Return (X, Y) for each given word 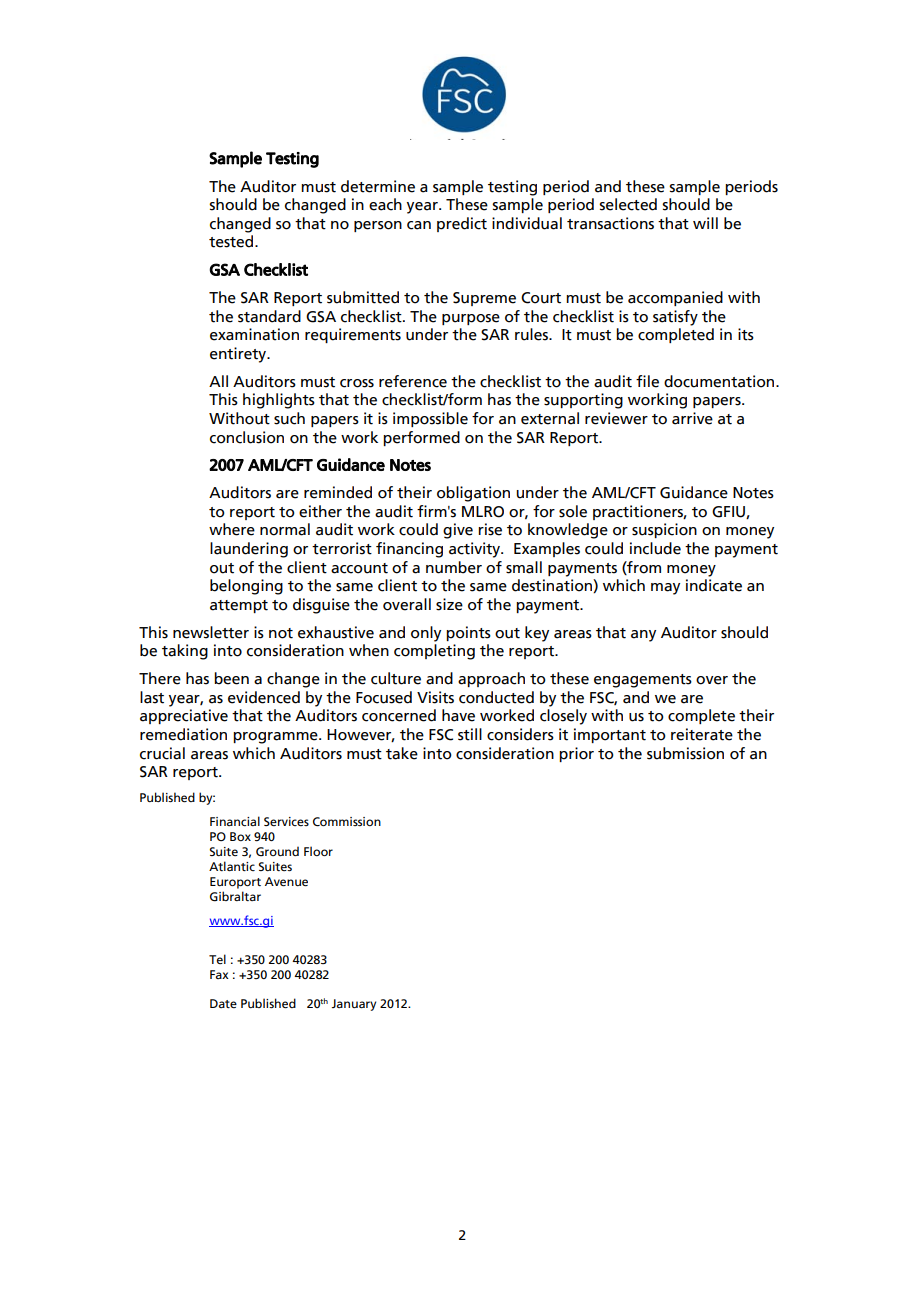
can (419, 225)
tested (232, 241)
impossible (430, 419)
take (402, 753)
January (354, 1005)
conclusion (247, 437)
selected (628, 204)
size (449, 604)
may (665, 589)
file (647, 381)
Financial (235, 821)
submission (685, 753)
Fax (219, 974)
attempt (239, 606)
